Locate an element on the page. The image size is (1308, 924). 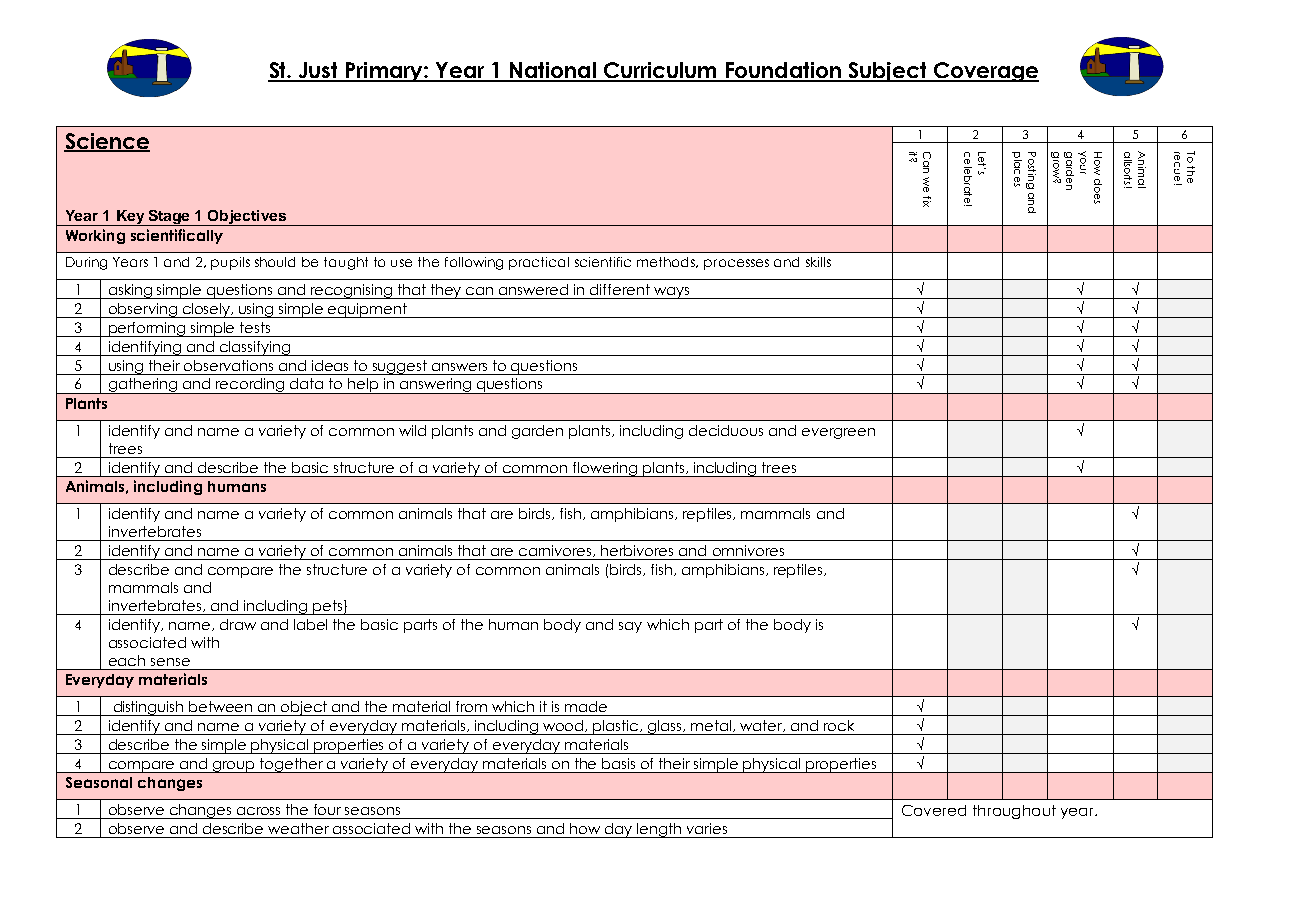
draw is located at coordinates (238, 624).
